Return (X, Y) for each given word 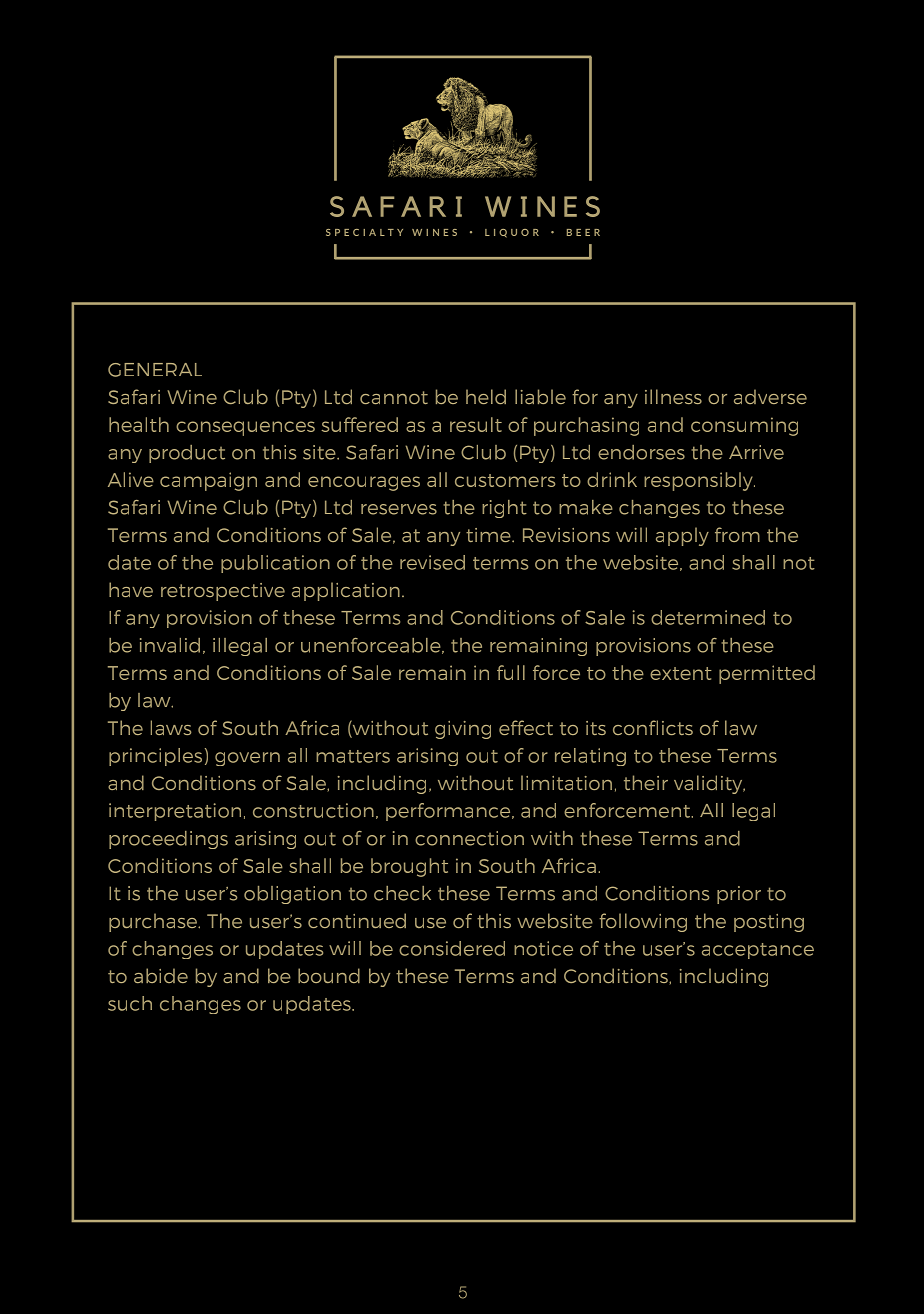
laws (171, 727)
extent (681, 673)
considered (452, 948)
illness (673, 396)
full (511, 672)
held (486, 396)
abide (161, 975)
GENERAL (155, 370)
